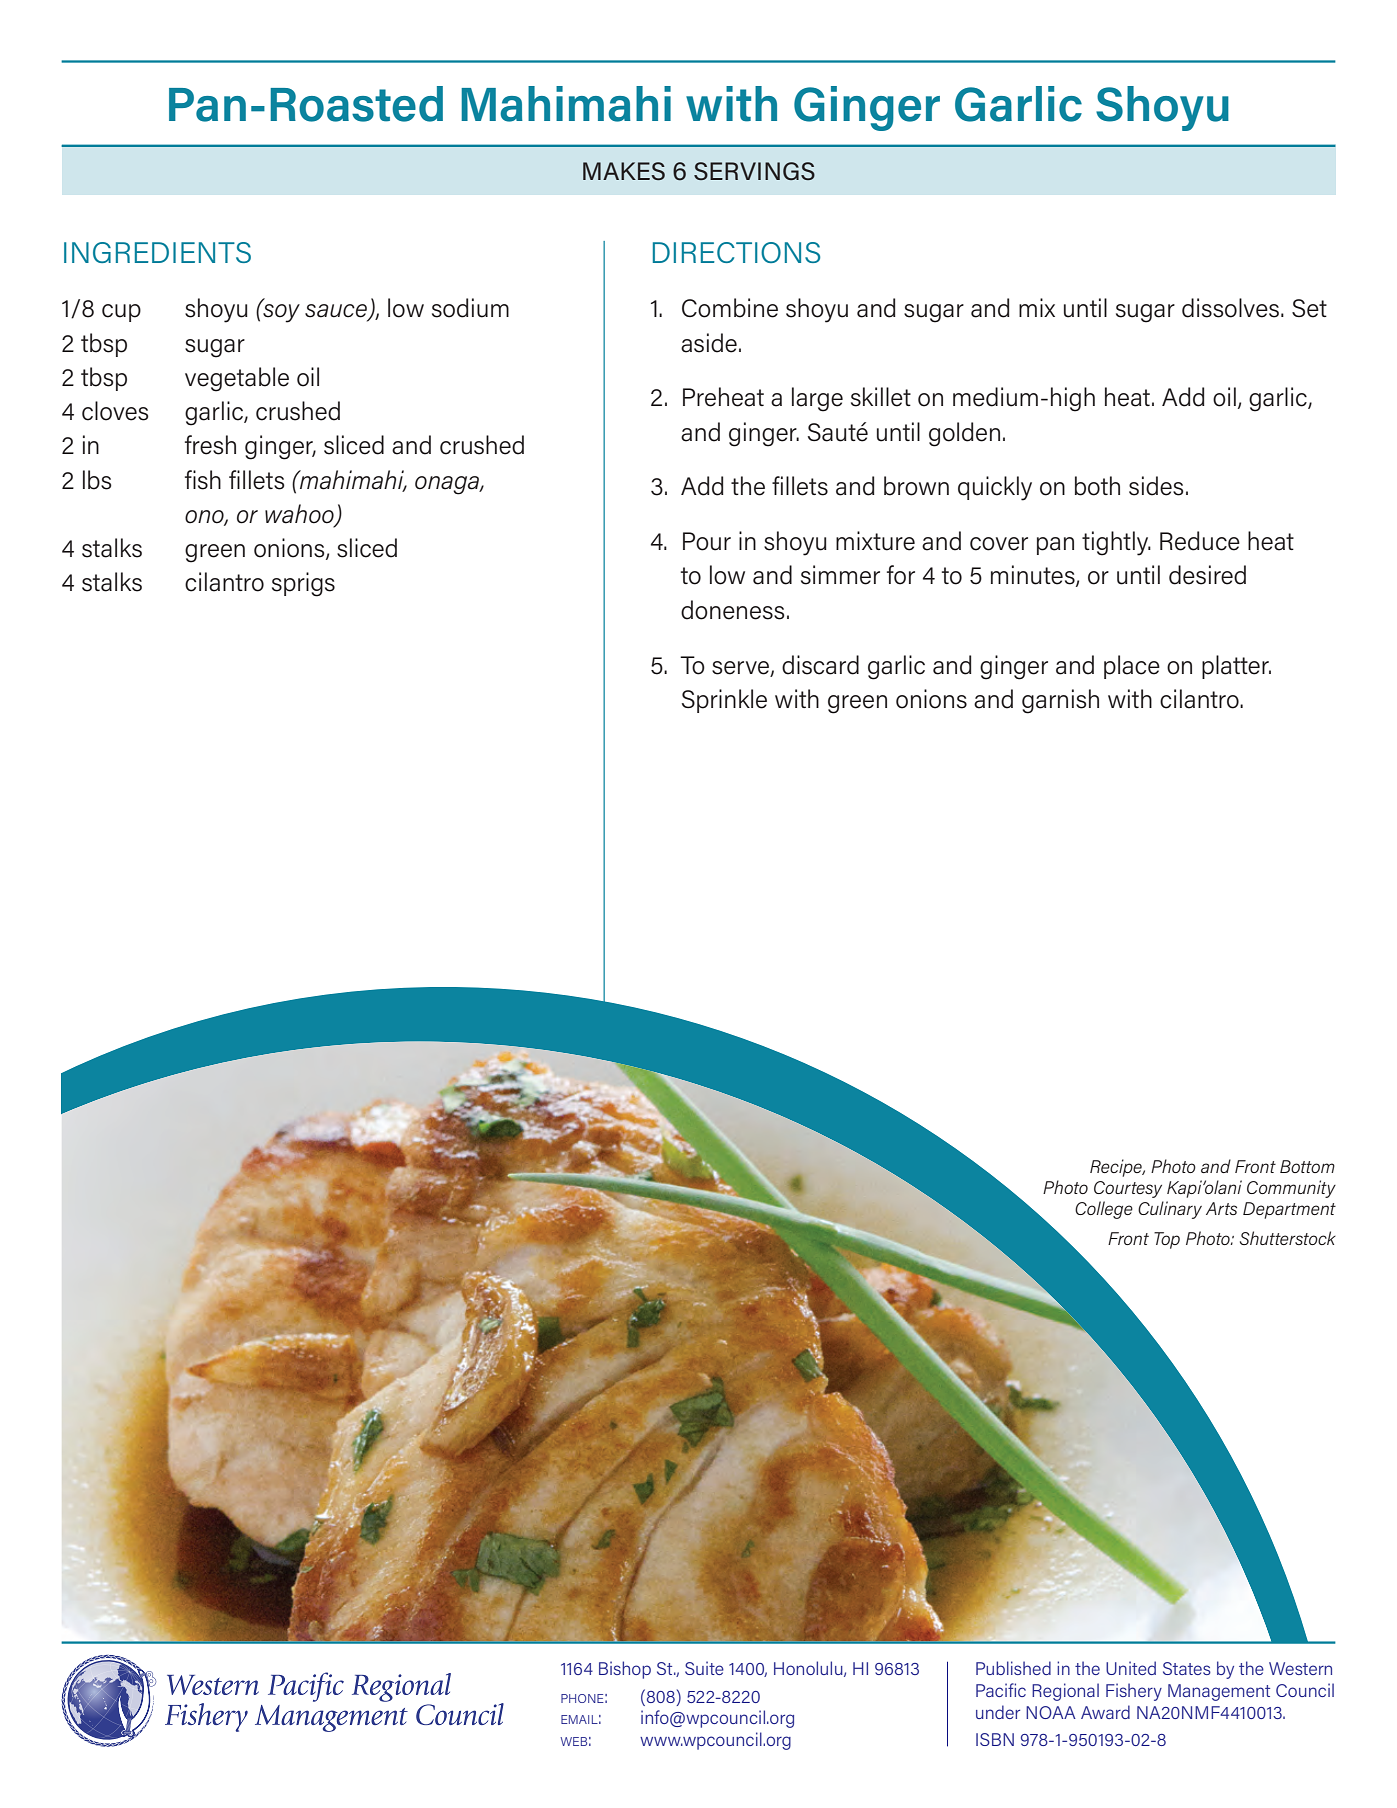 The image size is (1397, 1808). Describe the element at coordinates (1307, 1166) in the document. I see `Bottom` at that location.
